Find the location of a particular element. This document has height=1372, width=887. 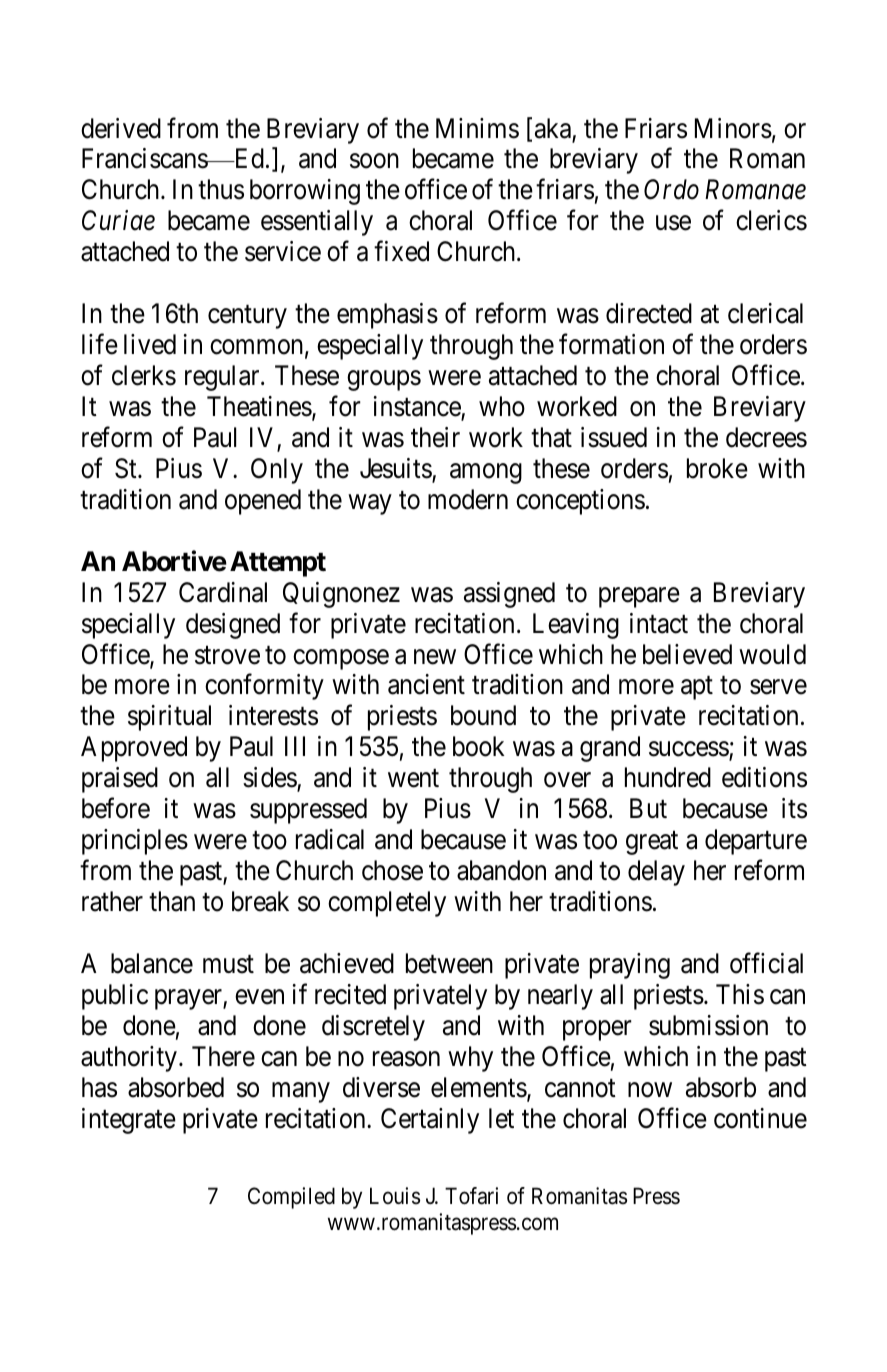

broke is located at coordinates (717, 468).
